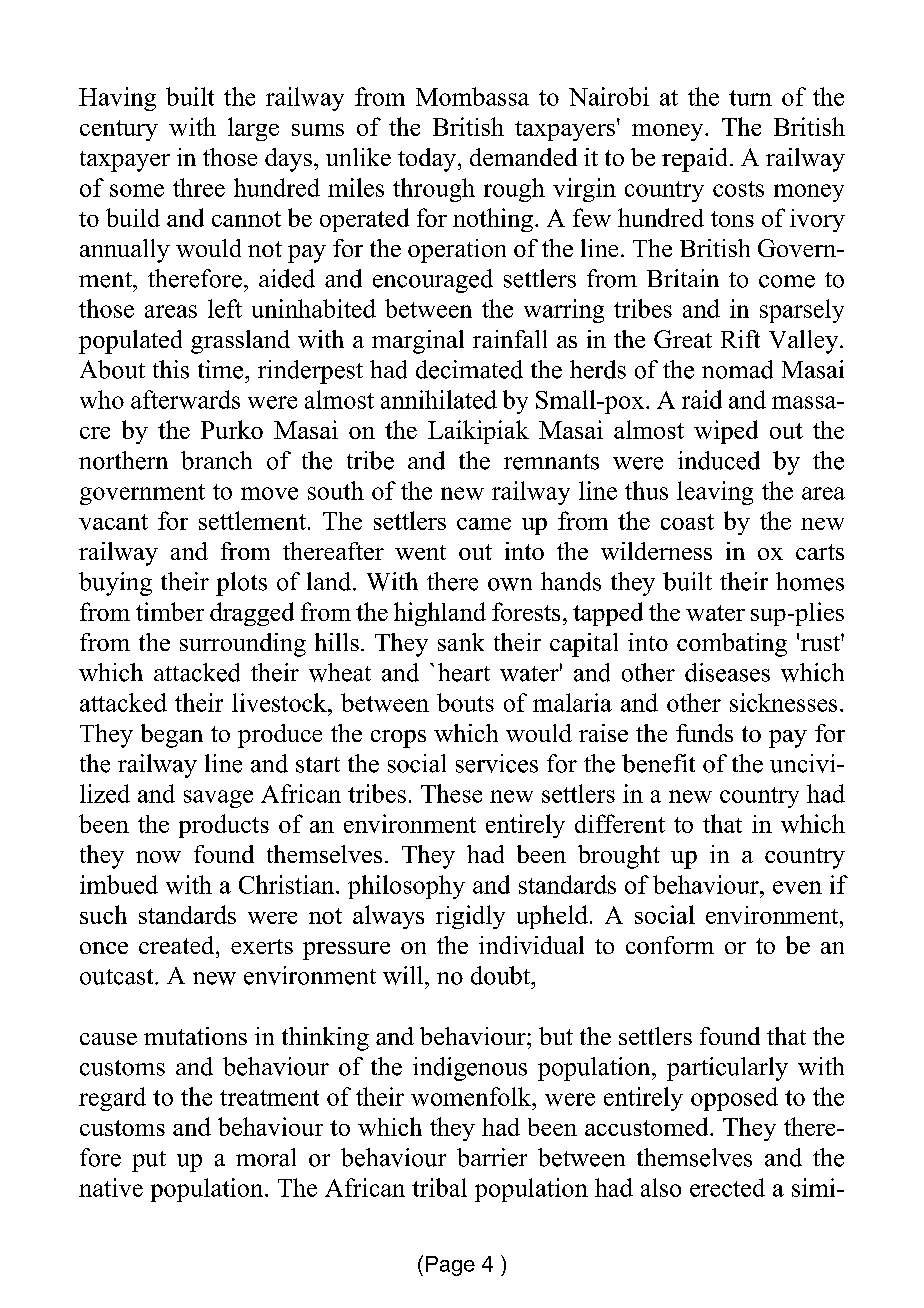  Describe the element at coordinates (502, 975) in the image. I see `doubt` at that location.
